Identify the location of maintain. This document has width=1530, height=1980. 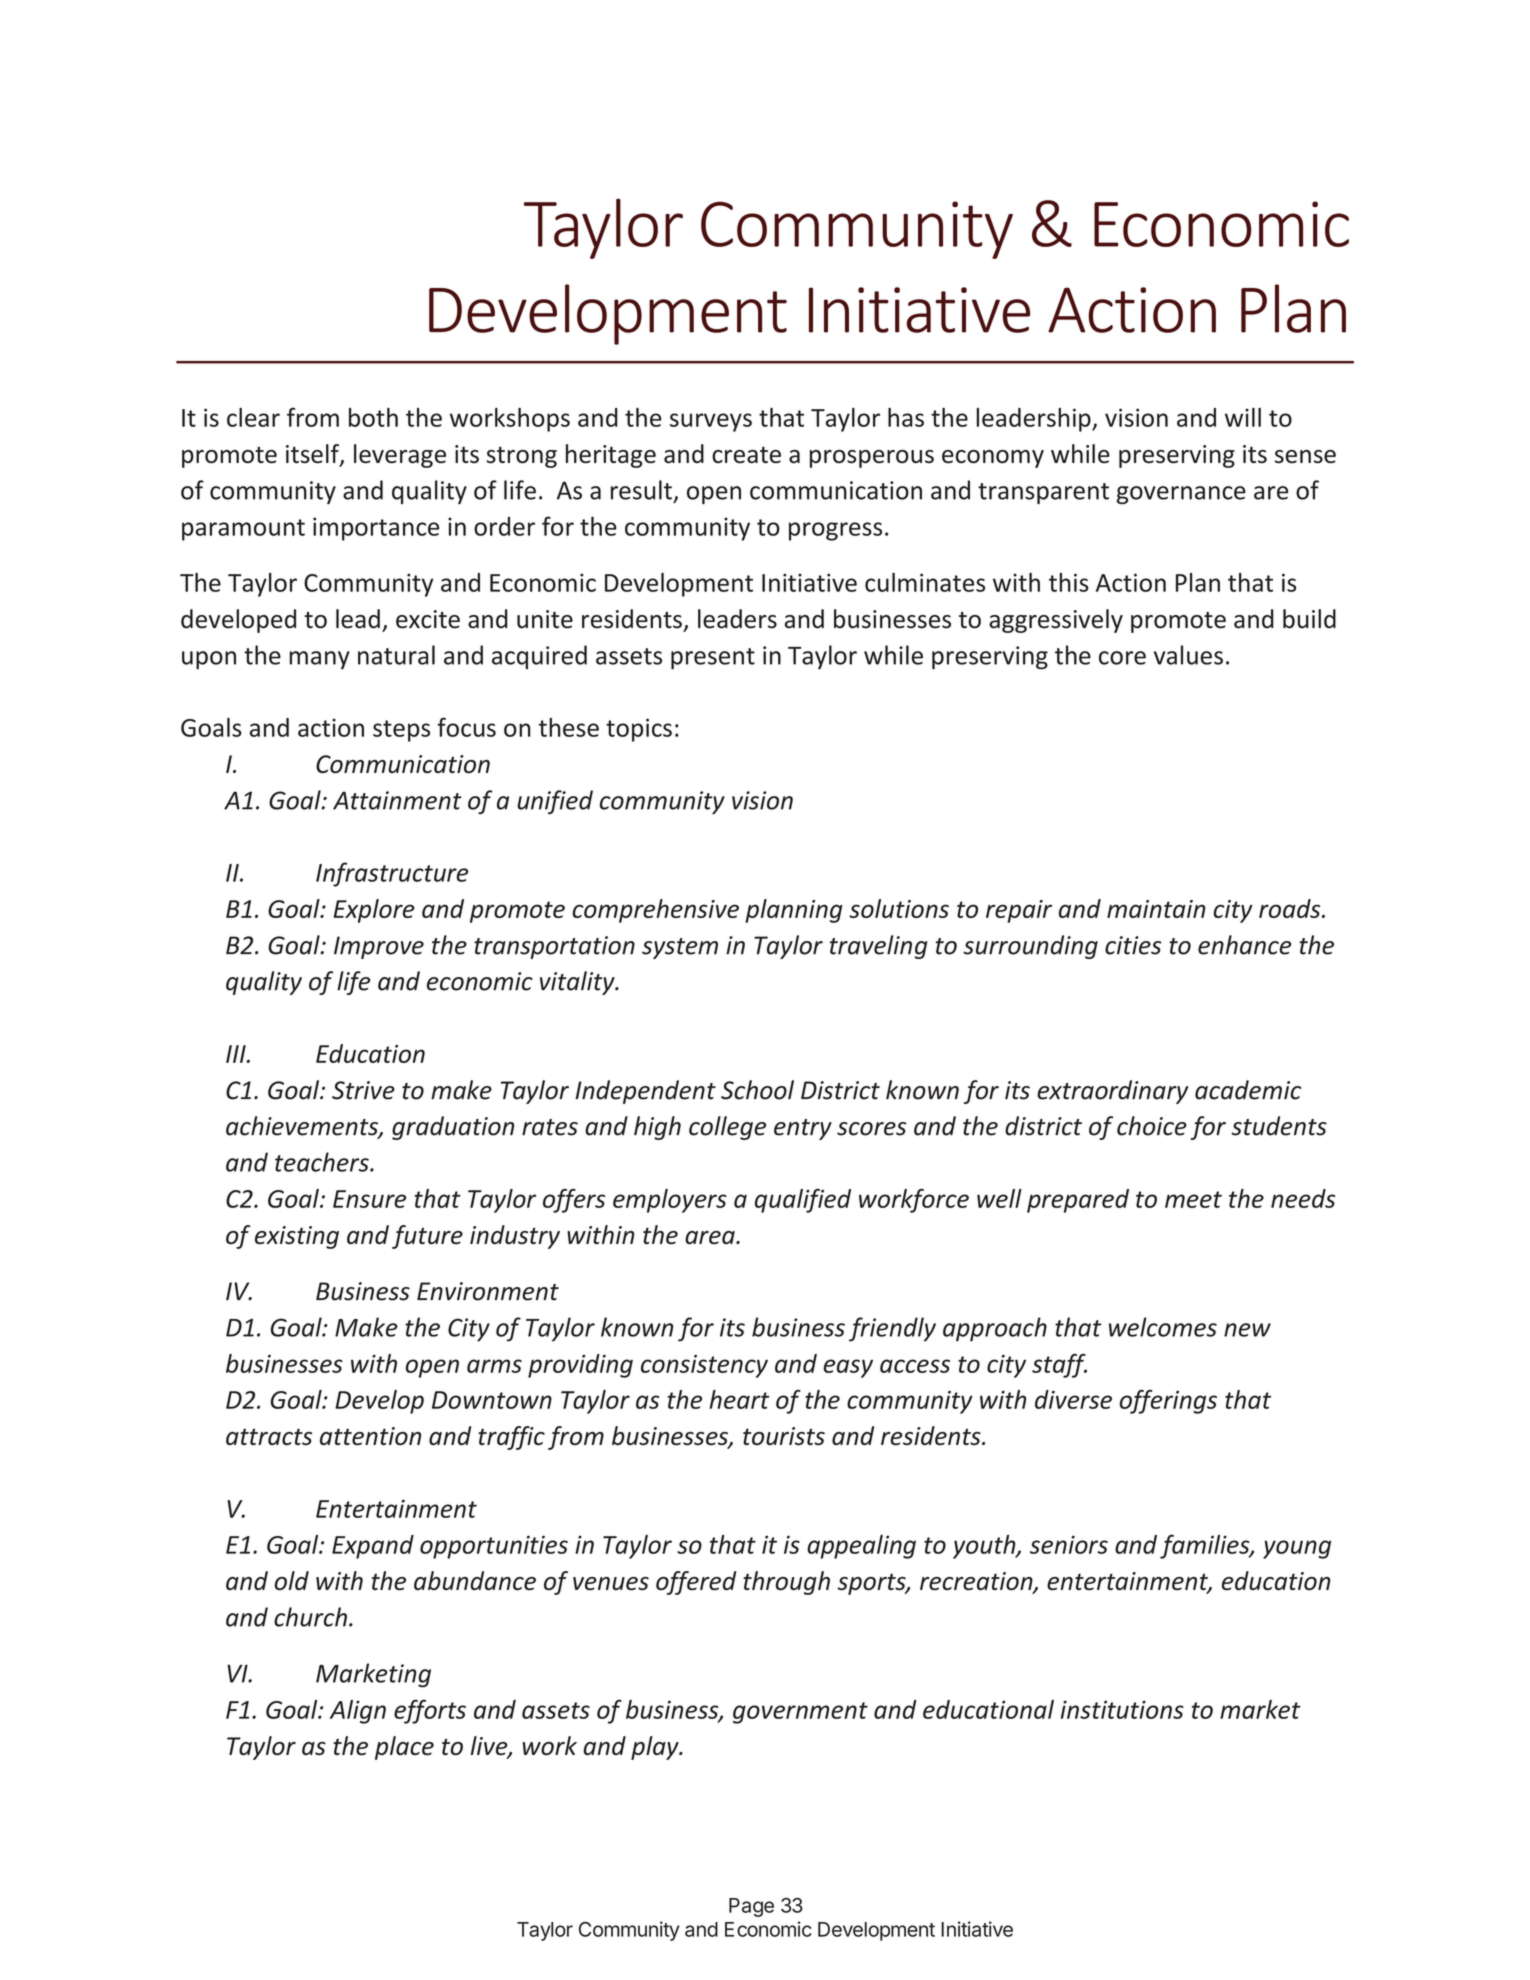
(1156, 909).
